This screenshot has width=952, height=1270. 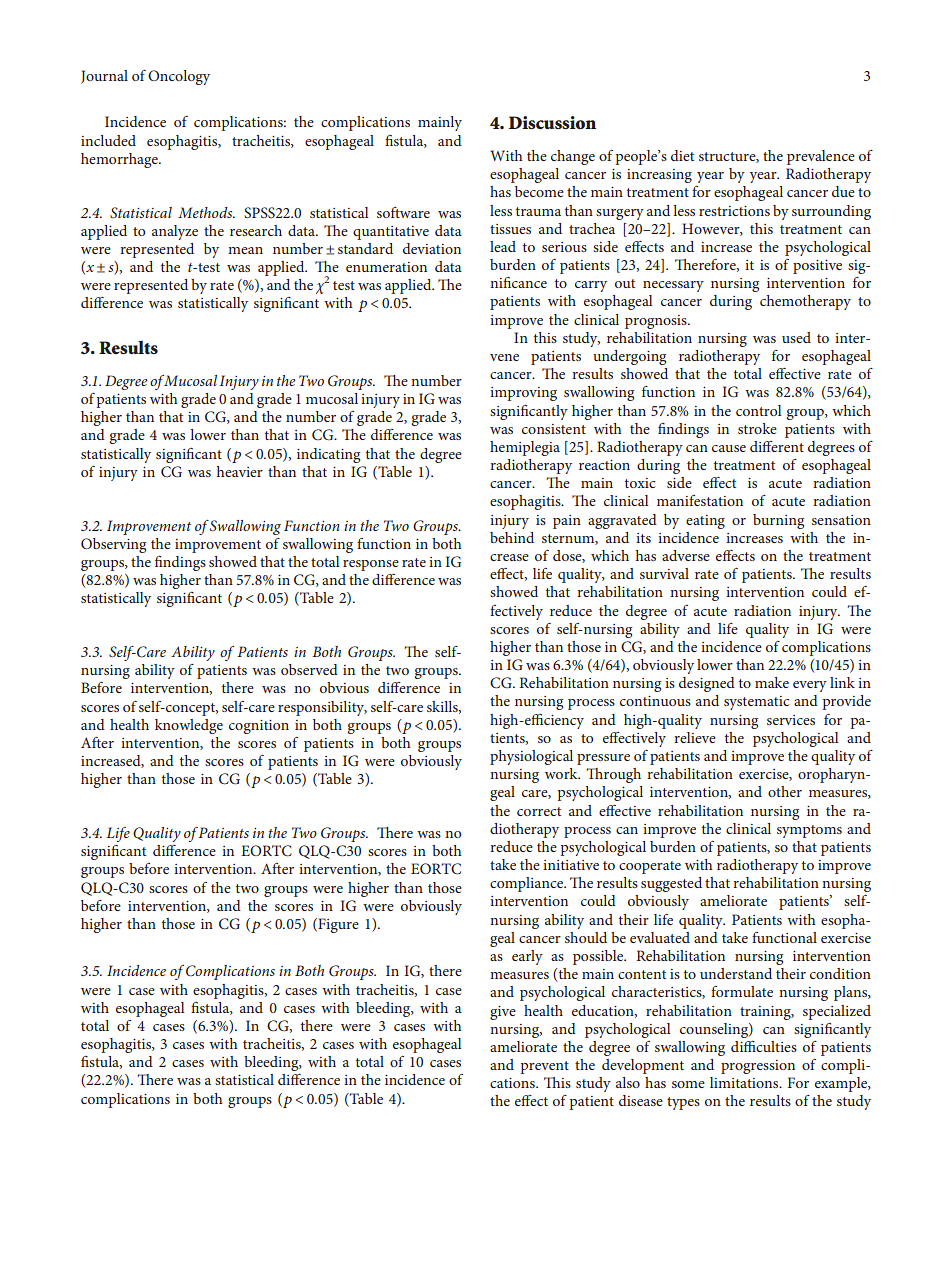 What do you see at coordinates (757, 428) in the screenshot?
I see `stroke` at bounding box center [757, 428].
